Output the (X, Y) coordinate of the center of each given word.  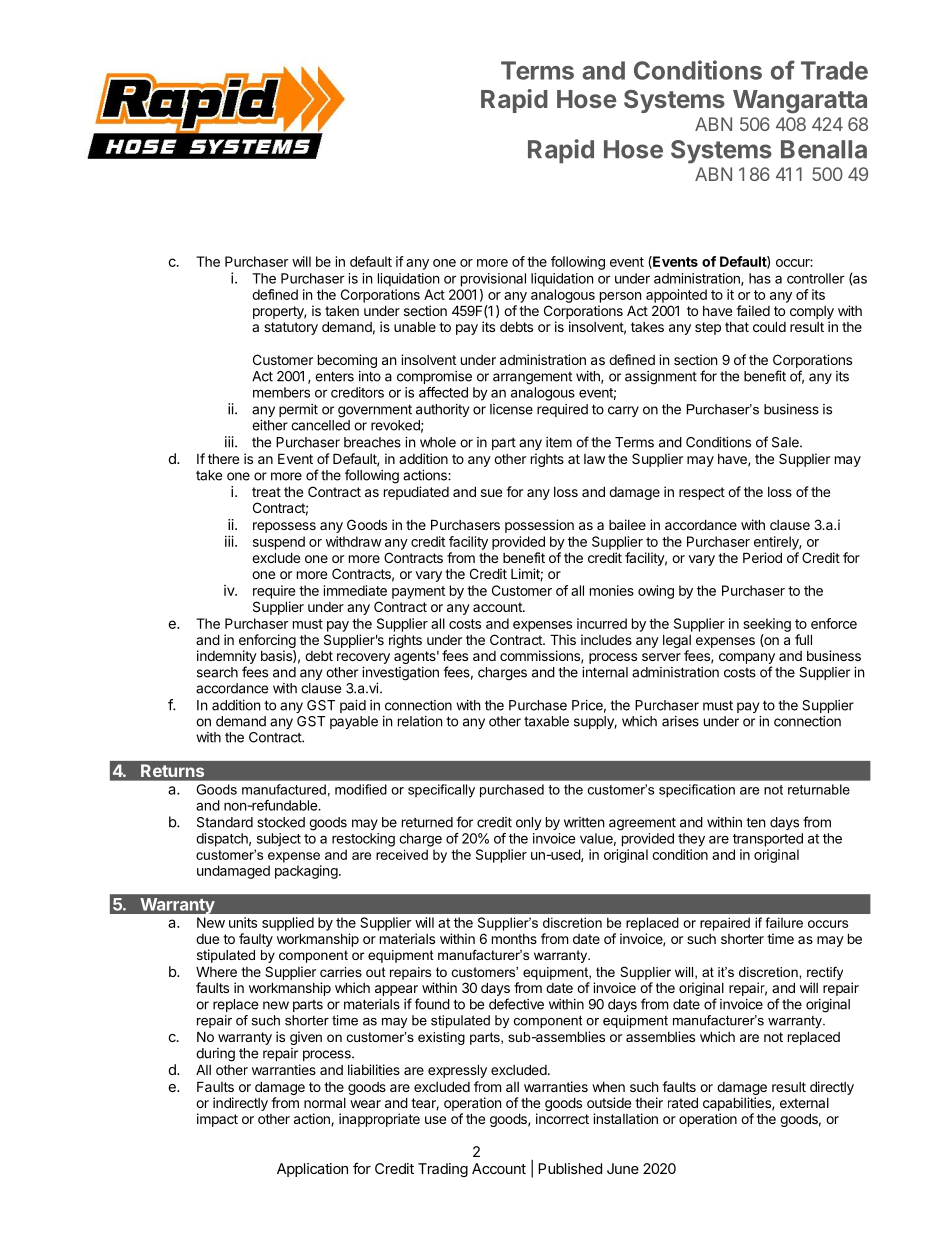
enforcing (267, 642)
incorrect (562, 1118)
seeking (767, 625)
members (281, 392)
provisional (493, 280)
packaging (306, 872)
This (563, 639)
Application (312, 1170)
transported (768, 840)
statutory (291, 328)
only (528, 823)
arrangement (532, 378)
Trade (834, 70)
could (769, 326)
